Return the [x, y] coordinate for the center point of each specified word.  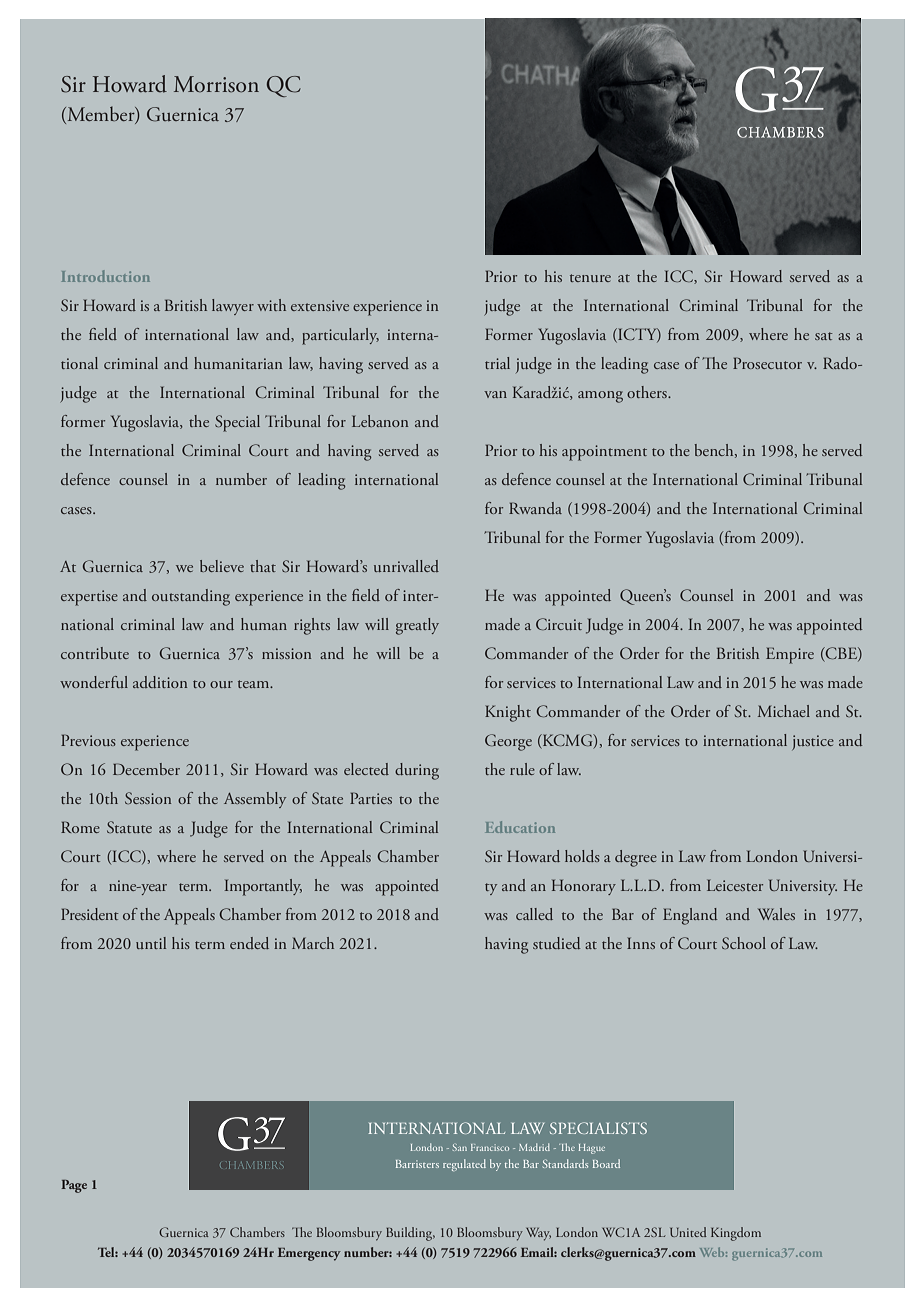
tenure [590, 278]
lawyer [233, 307]
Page [74, 1186]
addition [160, 682]
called [534, 914]
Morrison [216, 84]
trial [497, 363]
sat [824, 336]
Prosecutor [767, 363]
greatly [417, 626]
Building [410, 1234]
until [151, 943]
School [744, 943]
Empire [790, 655]
